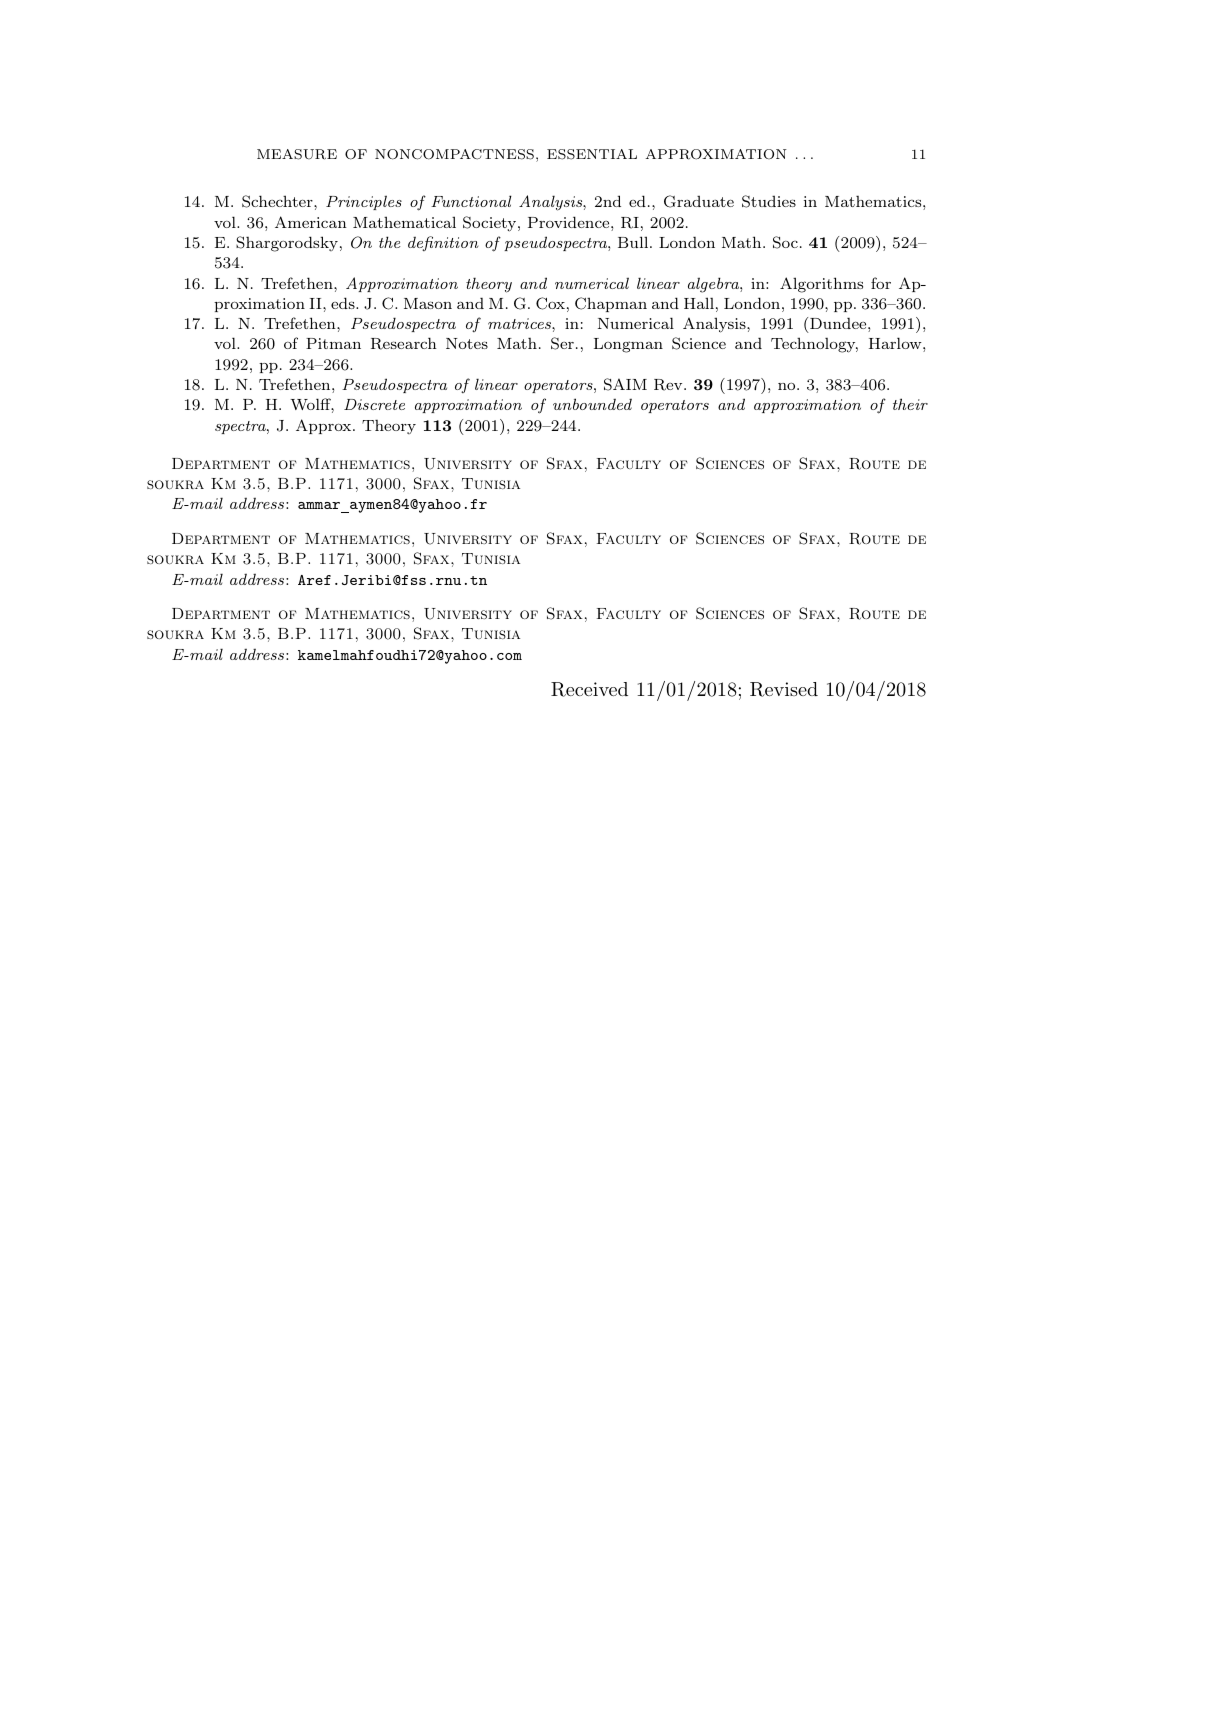  I want to click on Principles, so click(364, 202).
